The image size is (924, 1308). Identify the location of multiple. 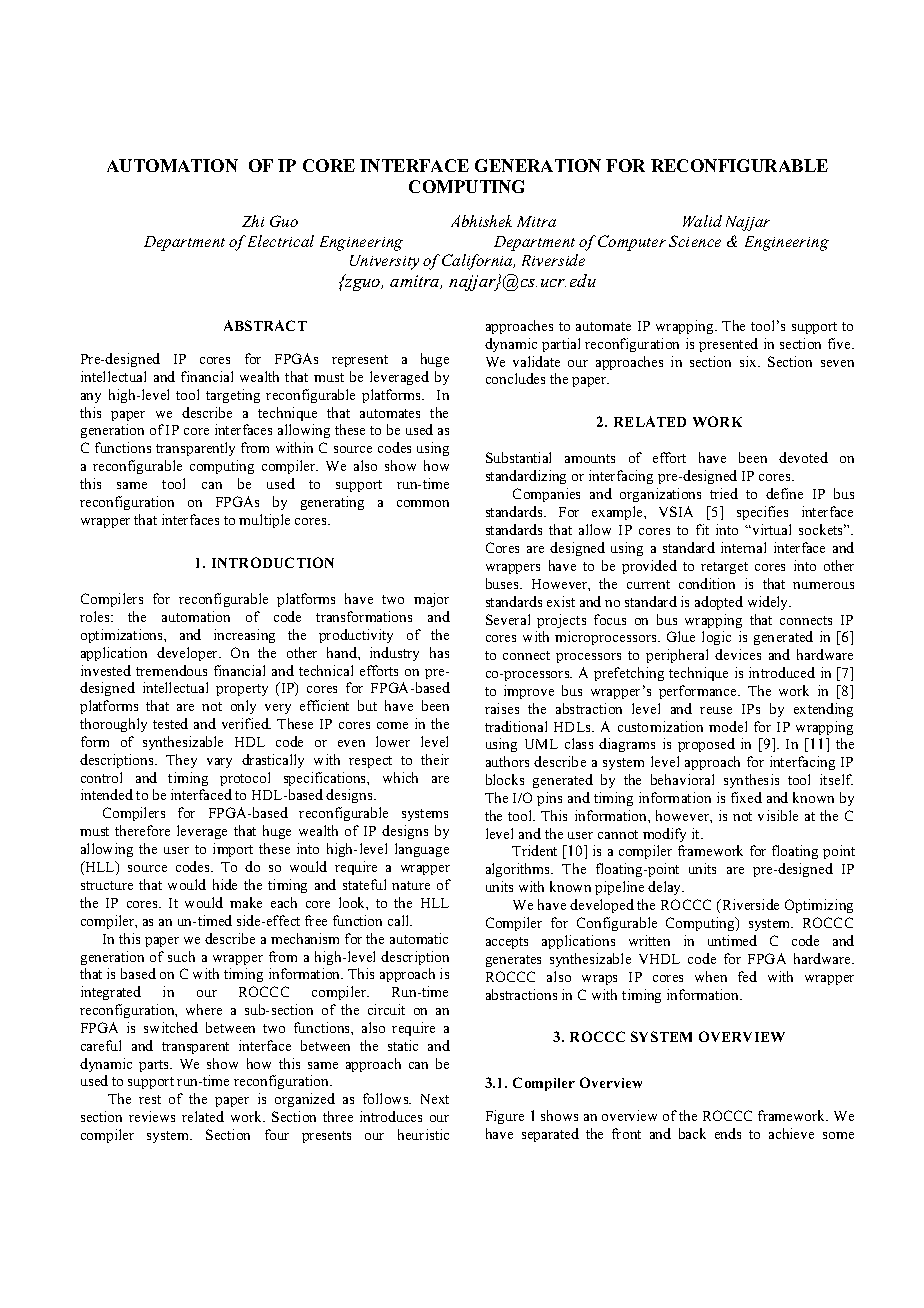
(264, 521).
